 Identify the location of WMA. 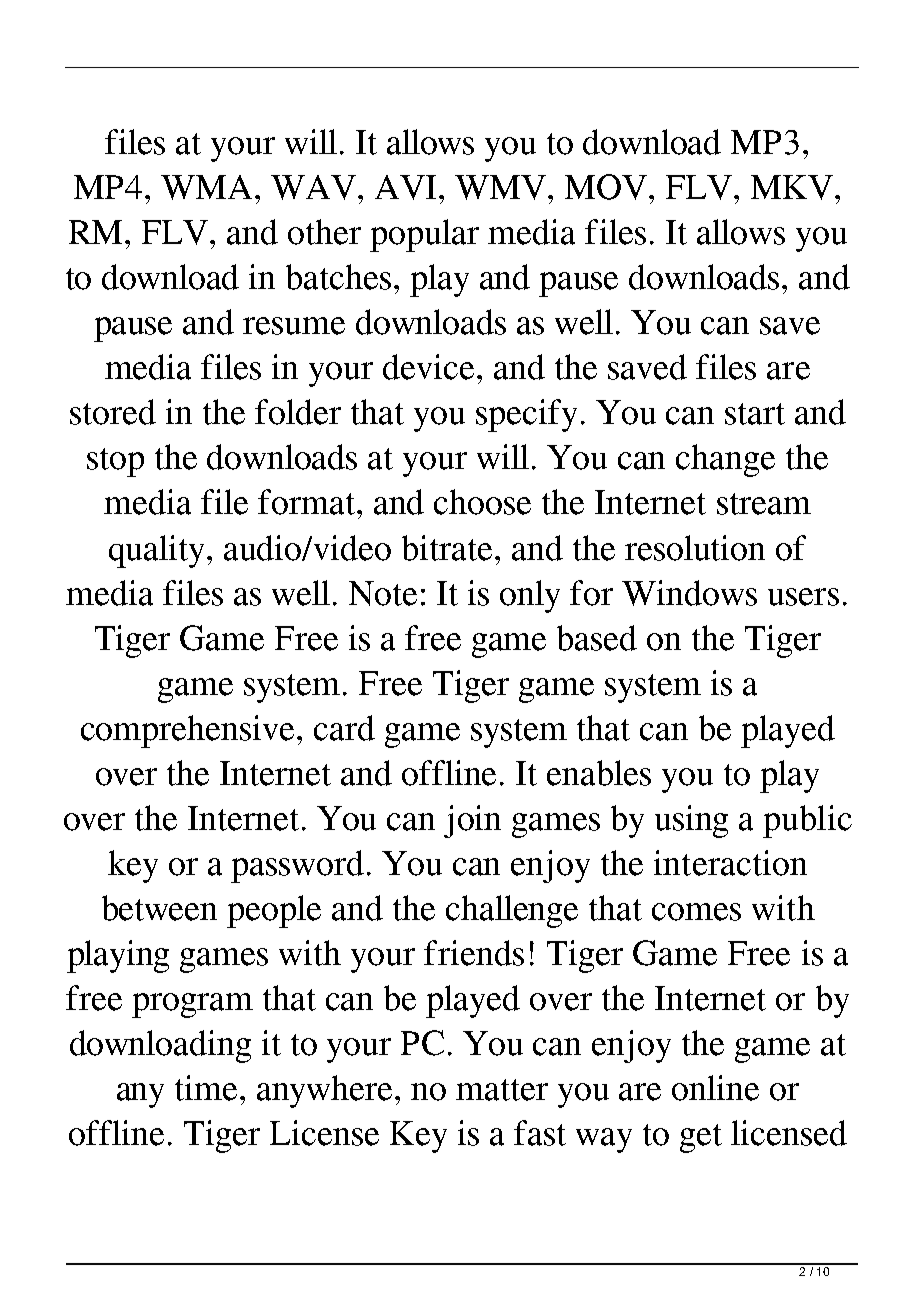
(206, 187).
